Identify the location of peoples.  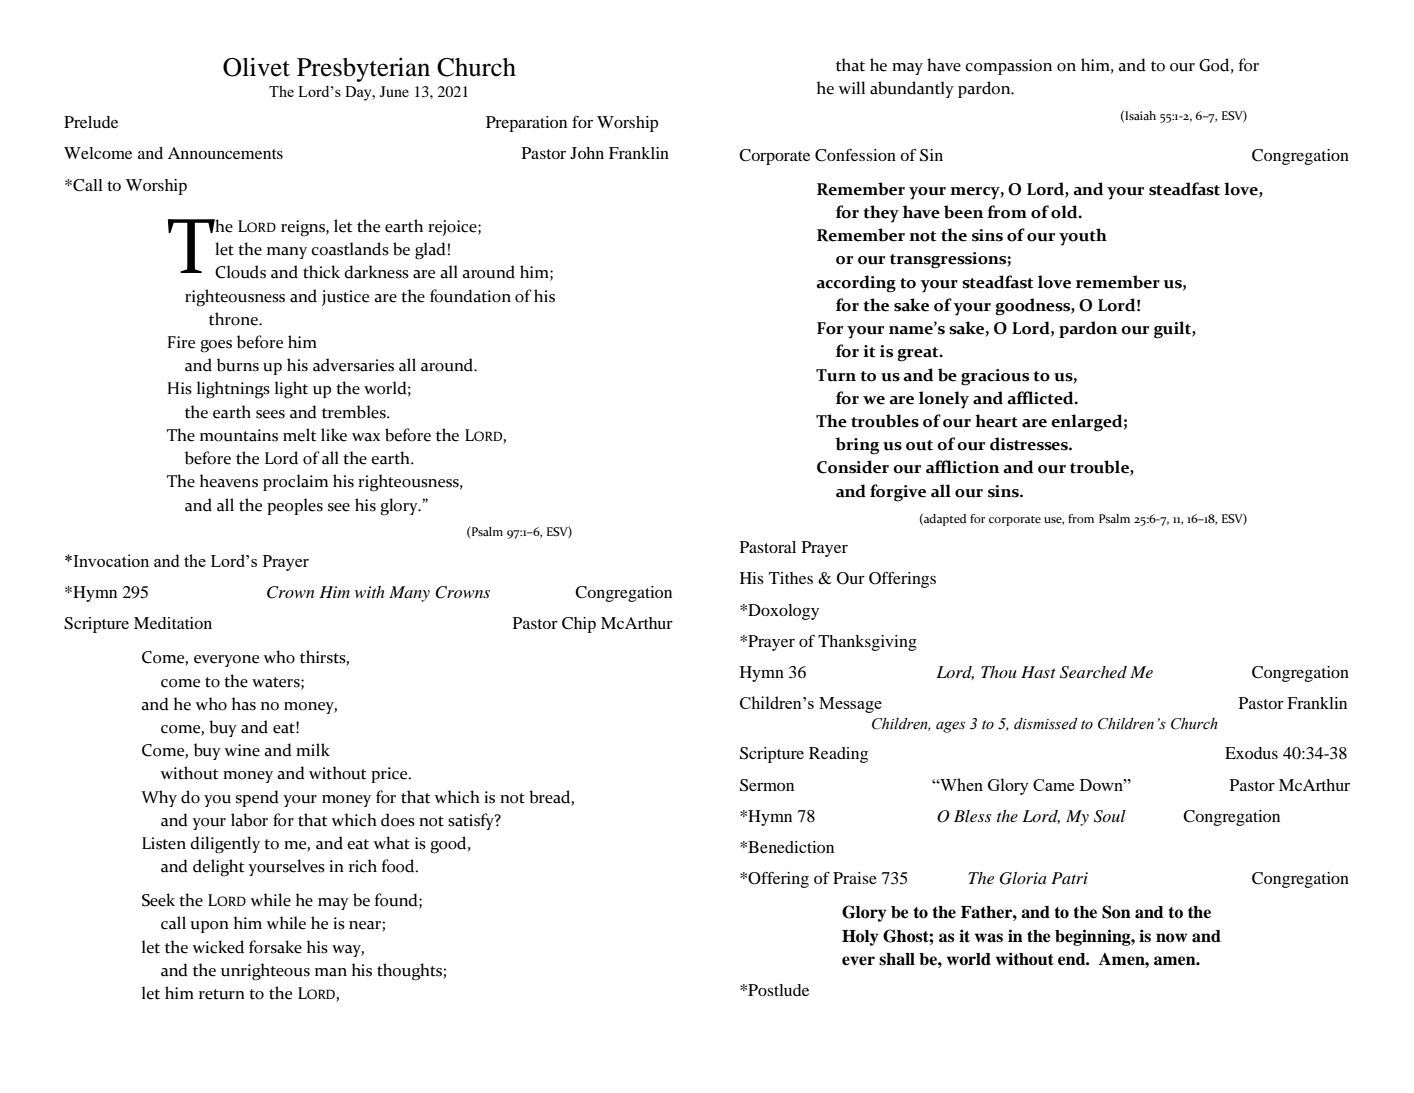
(295, 506).
